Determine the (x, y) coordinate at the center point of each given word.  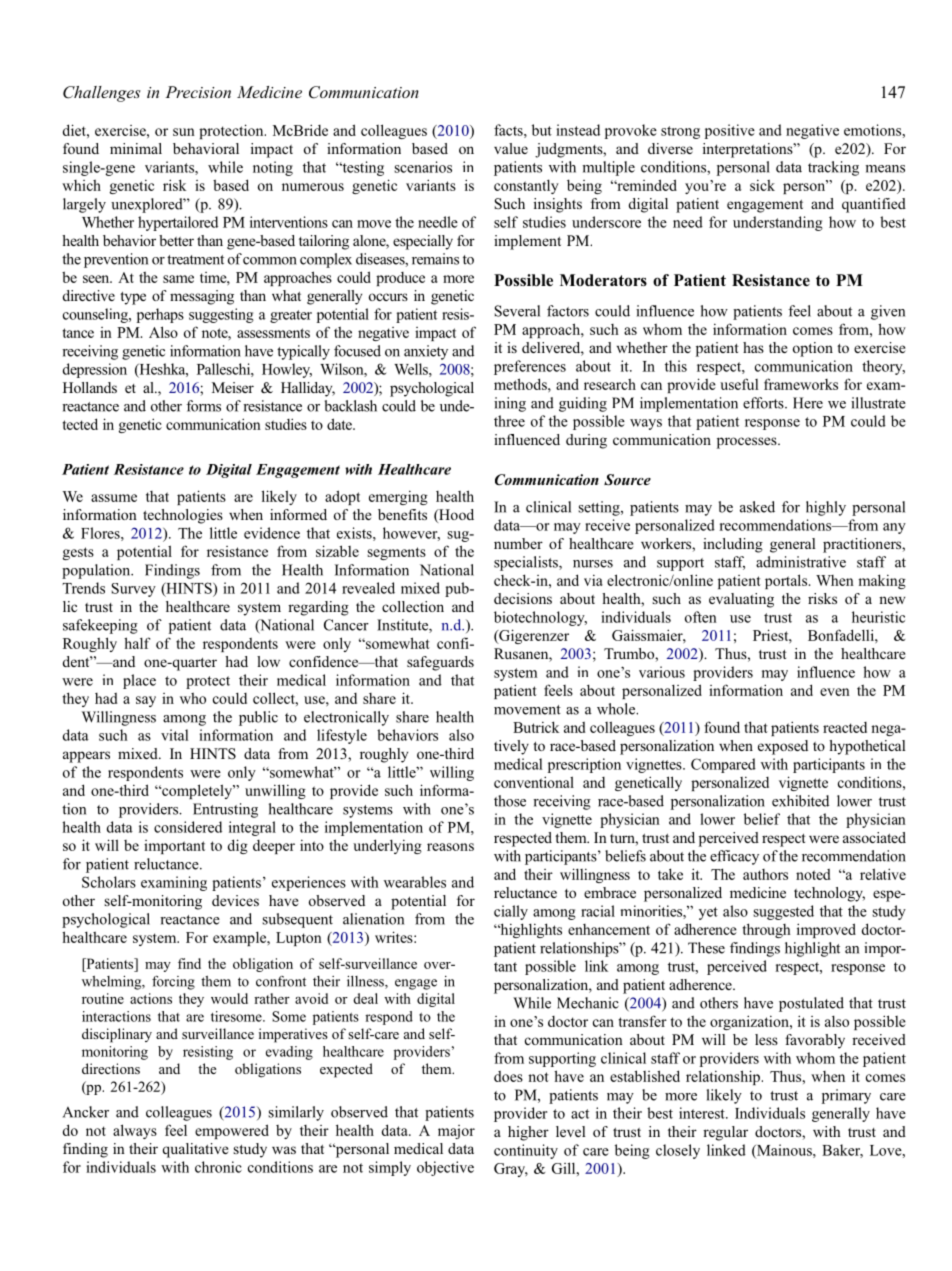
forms (203, 406)
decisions (523, 598)
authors (765, 874)
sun (184, 132)
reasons (450, 847)
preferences (530, 367)
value (511, 148)
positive (730, 131)
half (137, 643)
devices (235, 900)
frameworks (801, 384)
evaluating (741, 600)
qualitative (195, 1150)
